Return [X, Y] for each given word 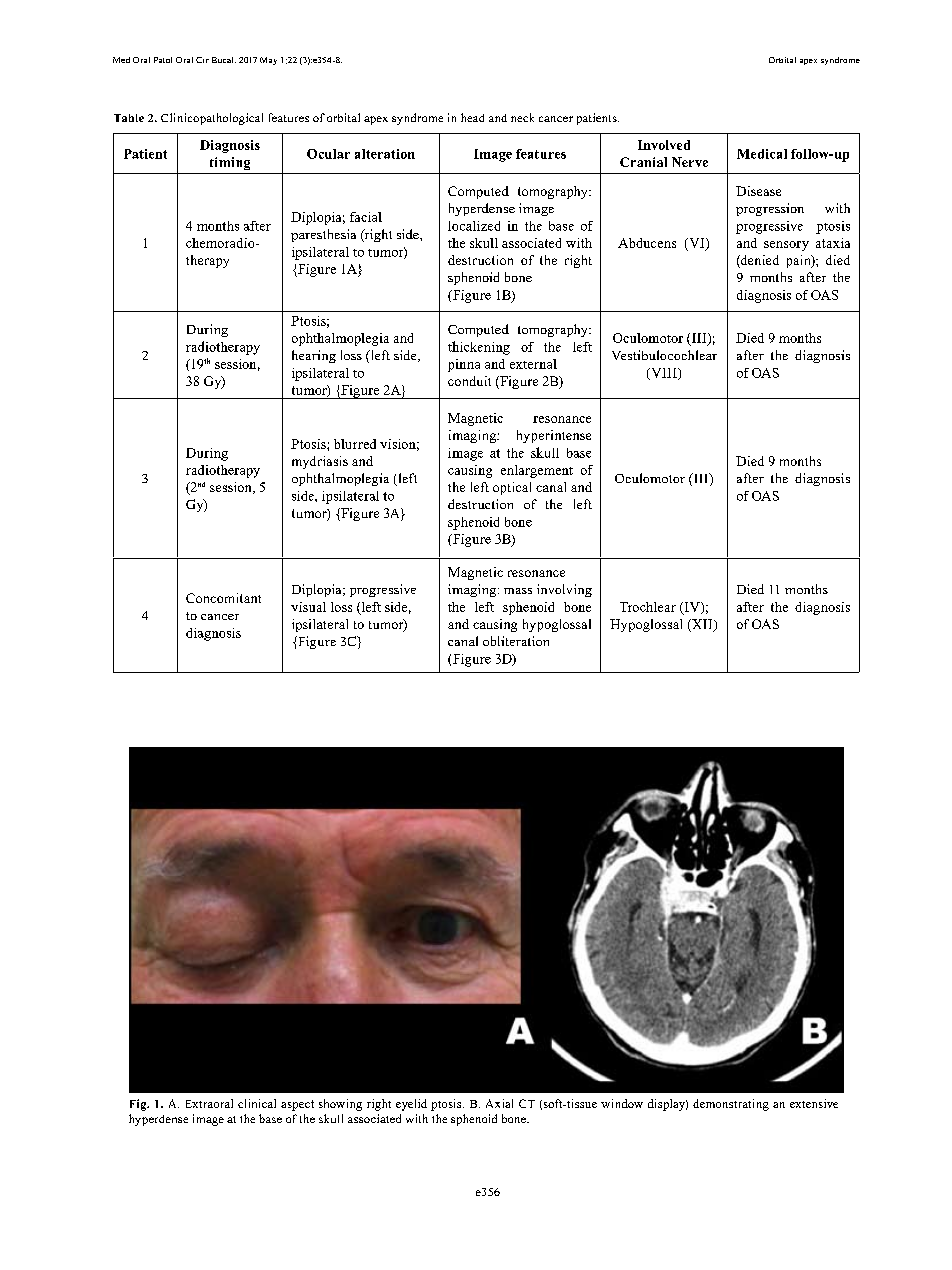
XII [702, 625]
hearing [314, 356]
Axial [499, 1103]
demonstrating [731, 1105]
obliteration [516, 641]
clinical [257, 1103]
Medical [762, 154]
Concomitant [223, 598]
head [472, 117]
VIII [664, 374]
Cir [202, 60]
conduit [469, 381]
